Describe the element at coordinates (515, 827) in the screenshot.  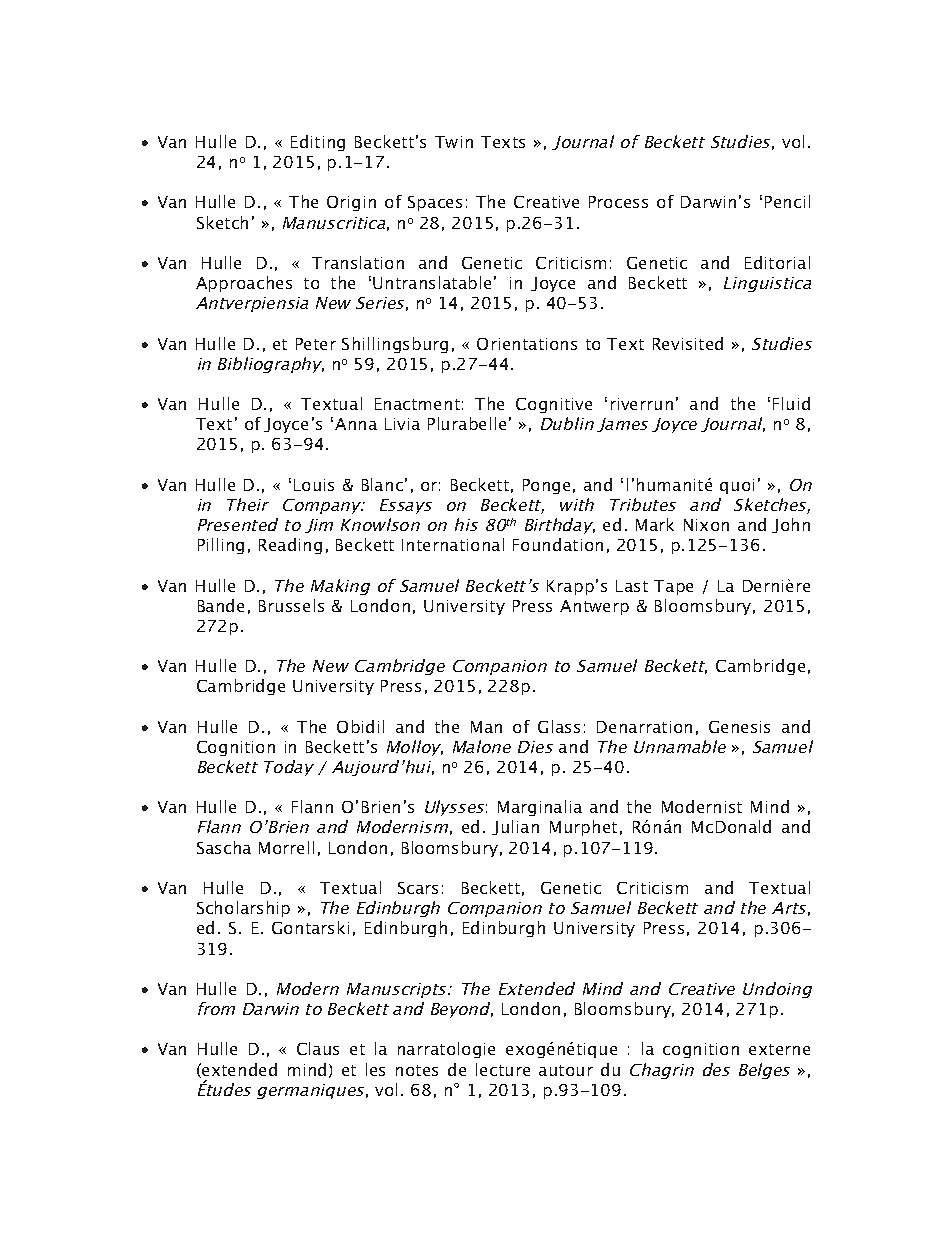
I see `Julian` at that location.
